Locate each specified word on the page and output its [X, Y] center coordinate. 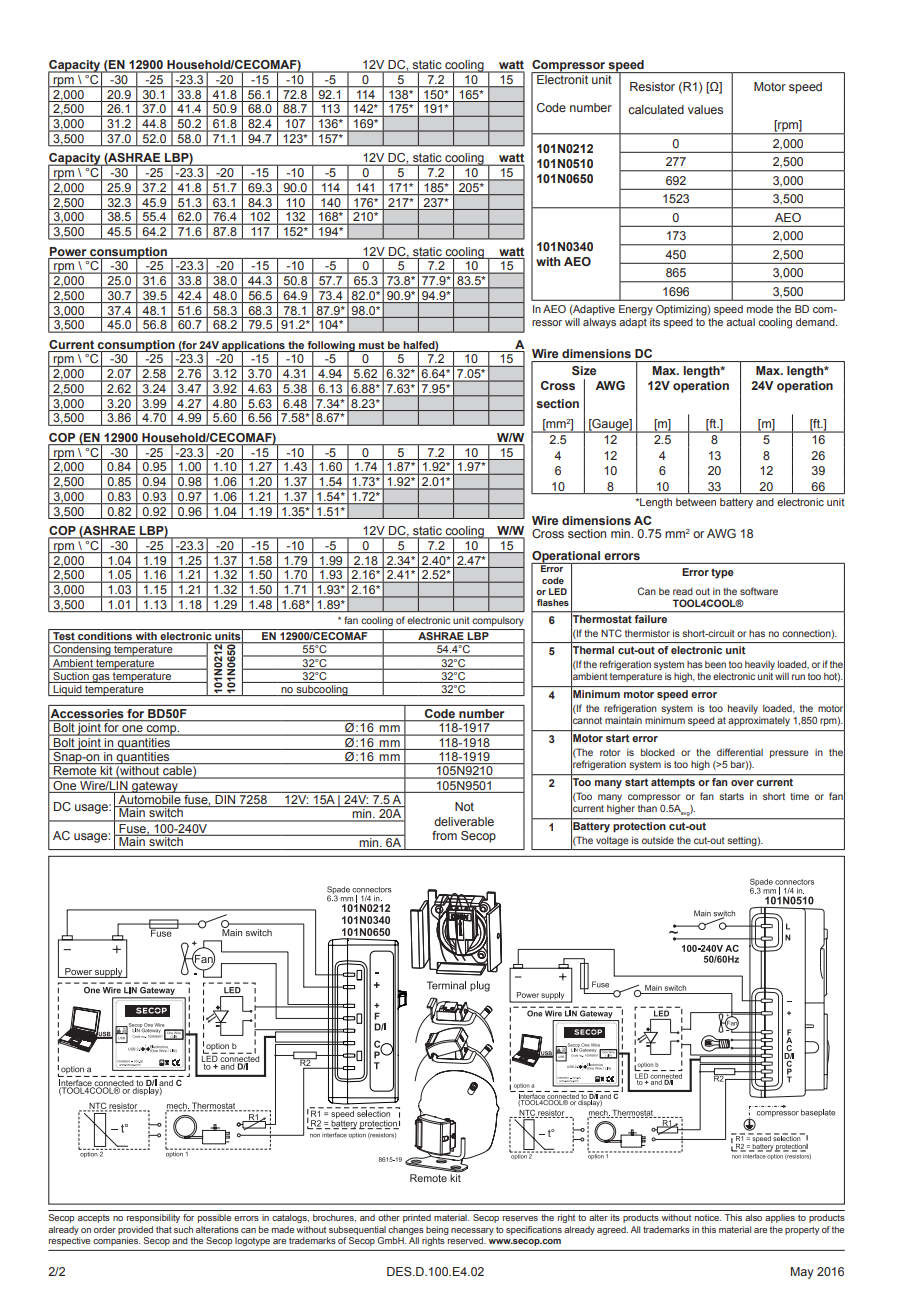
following [331, 347]
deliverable [464, 821]
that [164, 1229]
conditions [105, 637]
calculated [656, 109]
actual [740, 322]
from [444, 835]
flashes [553, 602]
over [742, 783]
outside [658, 840]
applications [253, 347]
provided [135, 1230]
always [599, 323]
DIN [225, 801]
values [705, 109]
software [759, 591]
